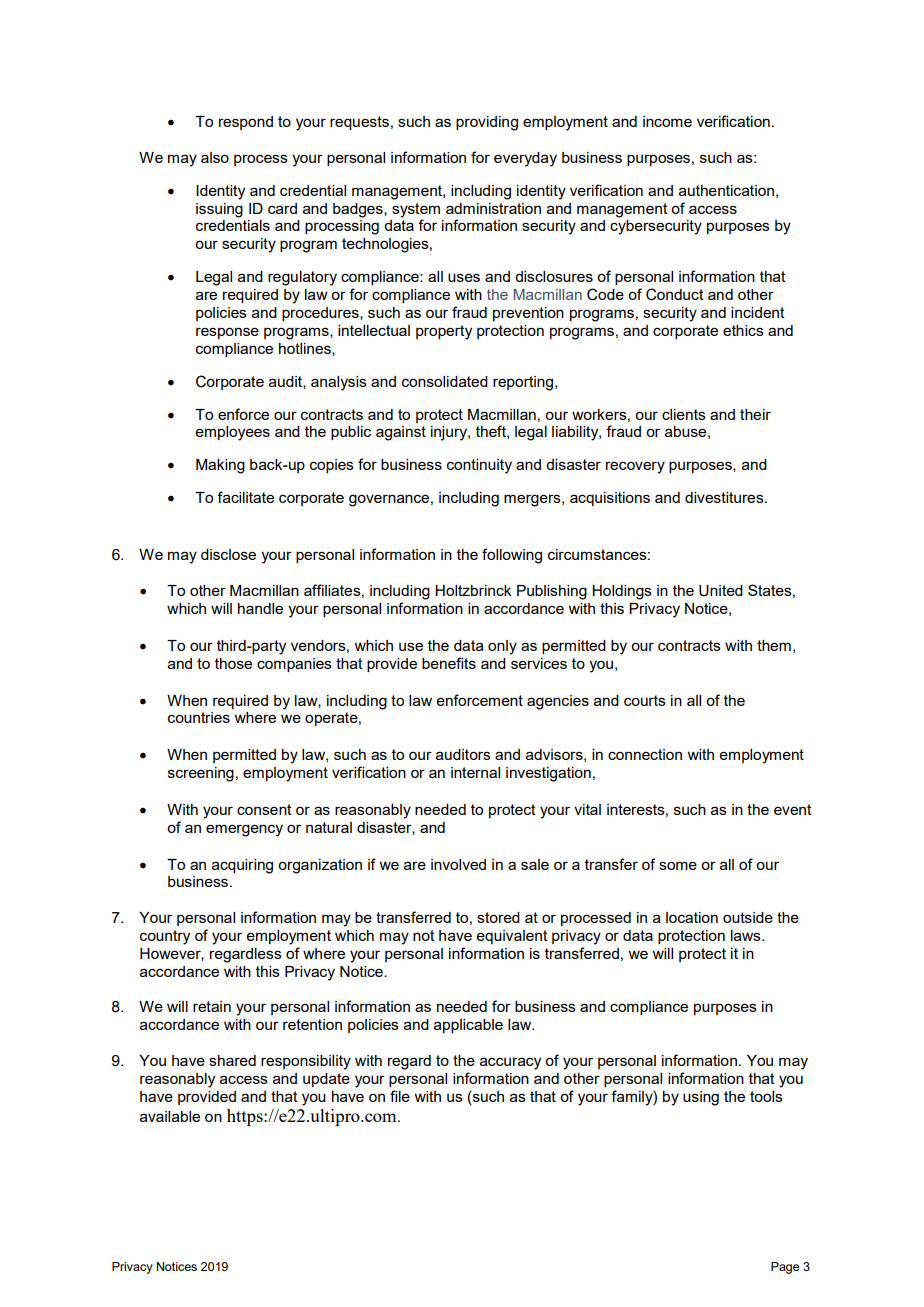 The width and height of the screenshot is (924, 1307). I want to click on Page, so click(785, 1268).
